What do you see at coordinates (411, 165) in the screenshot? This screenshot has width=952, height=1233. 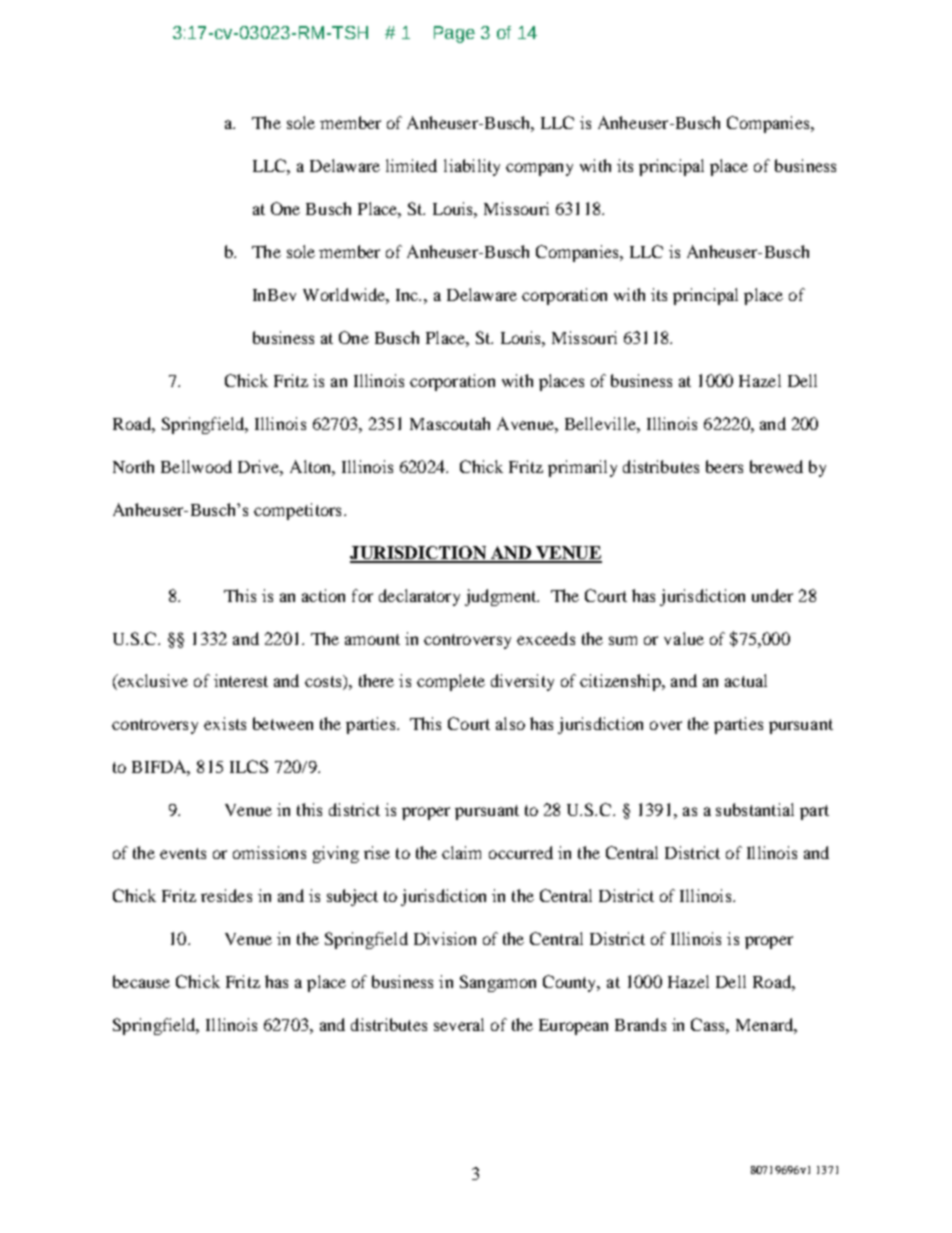 I see `limited` at bounding box center [411, 165].
